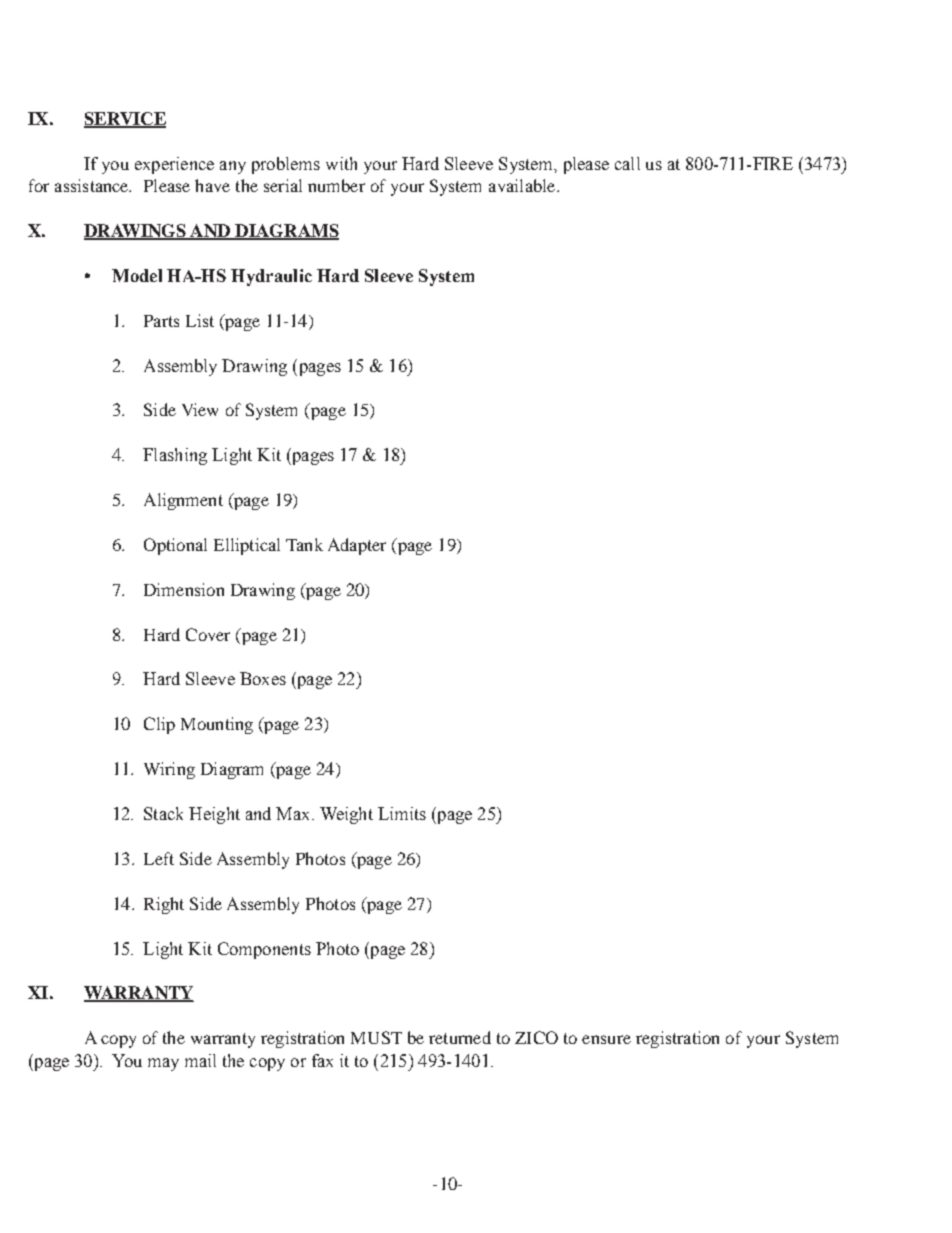 This document has height=1233, width=952. Describe the element at coordinates (125, 120) in the document. I see `SERVICE` at that location.
